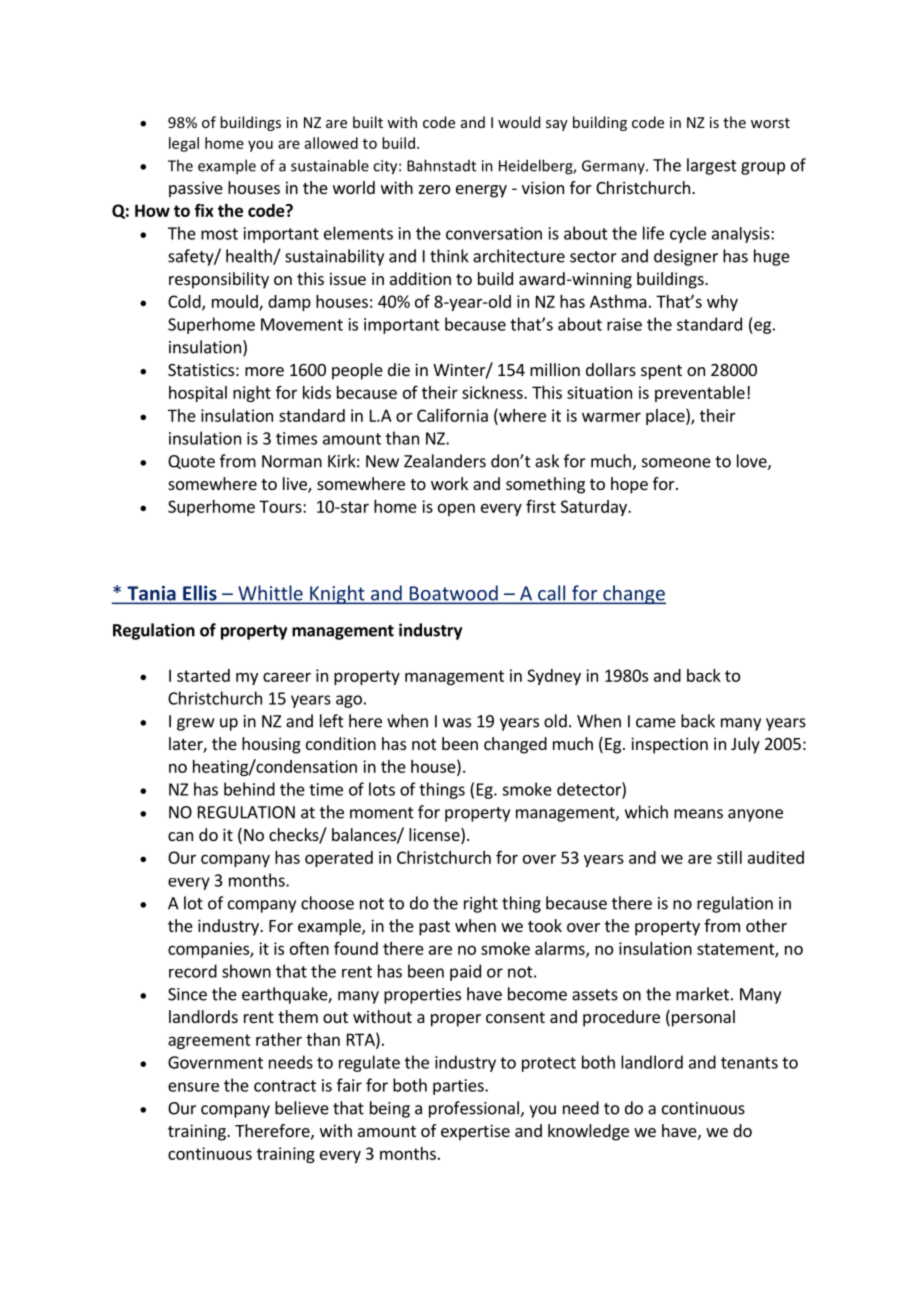 This screenshot has height=1308, width=924. What do you see at coordinates (193, 1087) in the screenshot?
I see `ensure` at bounding box center [193, 1087].
